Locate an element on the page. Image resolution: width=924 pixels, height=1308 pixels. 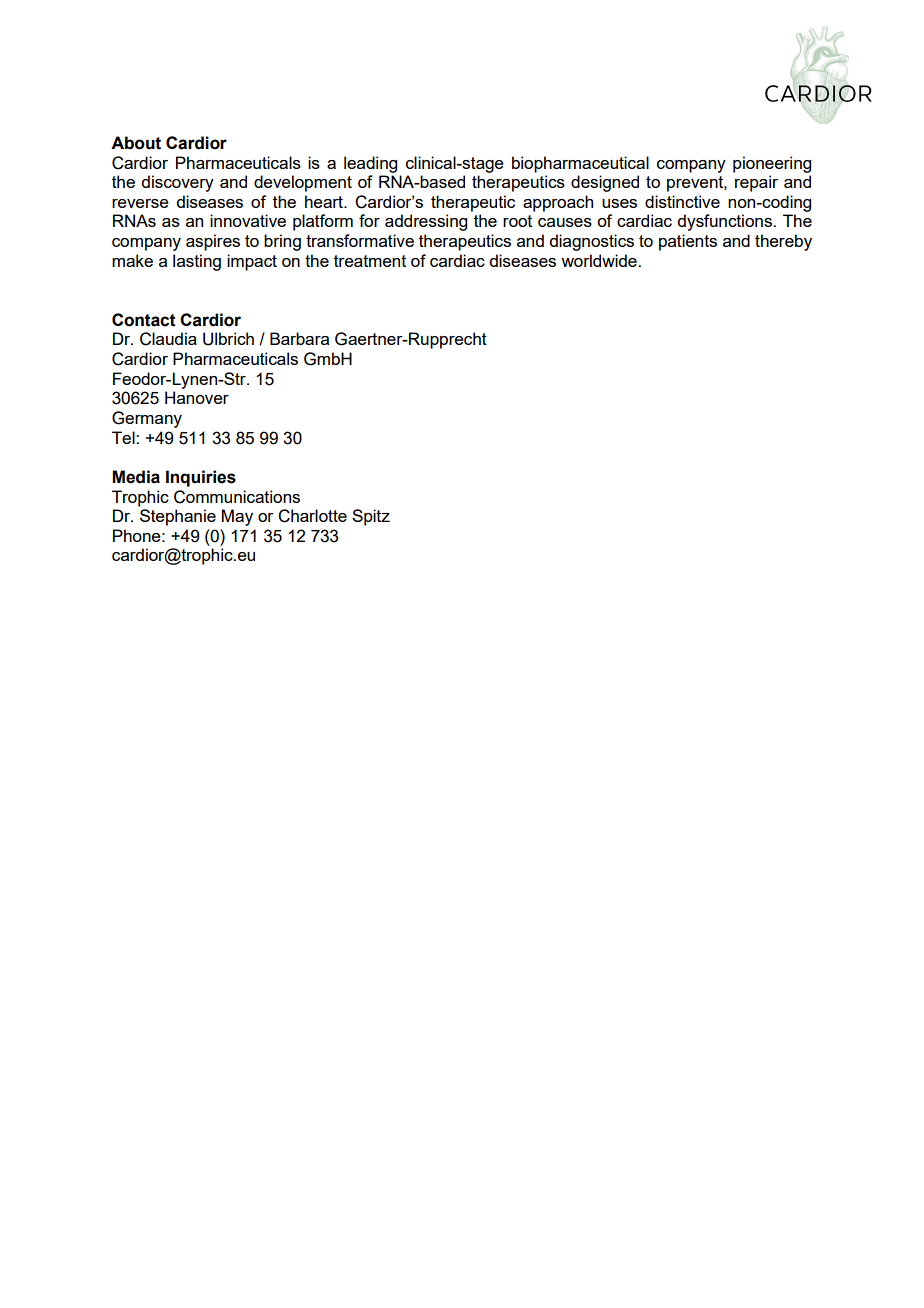
Charlotte is located at coordinates (312, 516).
